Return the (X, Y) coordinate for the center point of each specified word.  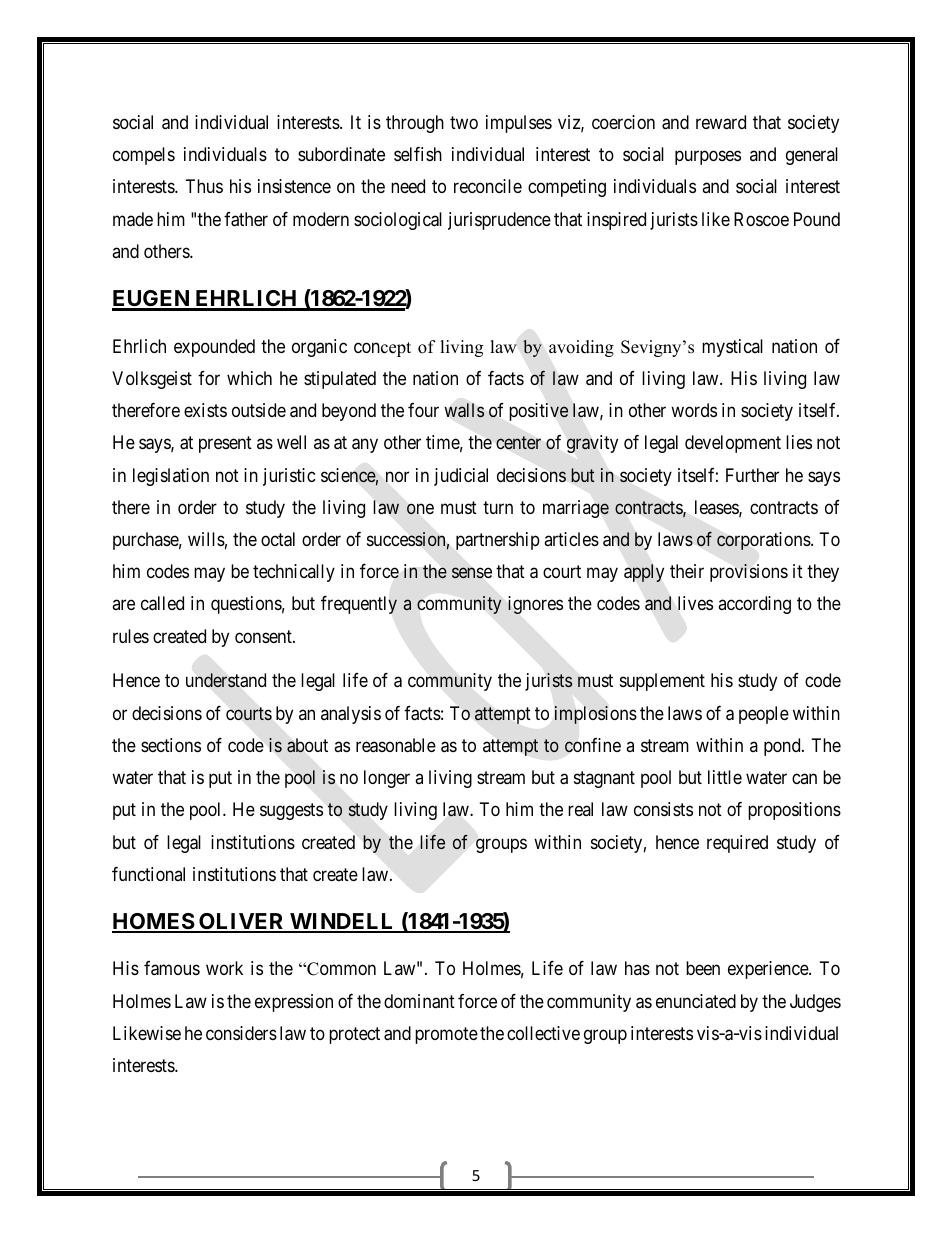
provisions (749, 573)
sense (472, 573)
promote (446, 1035)
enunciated (696, 1001)
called (162, 603)
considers (241, 1033)
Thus (204, 186)
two (464, 122)
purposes (708, 158)
